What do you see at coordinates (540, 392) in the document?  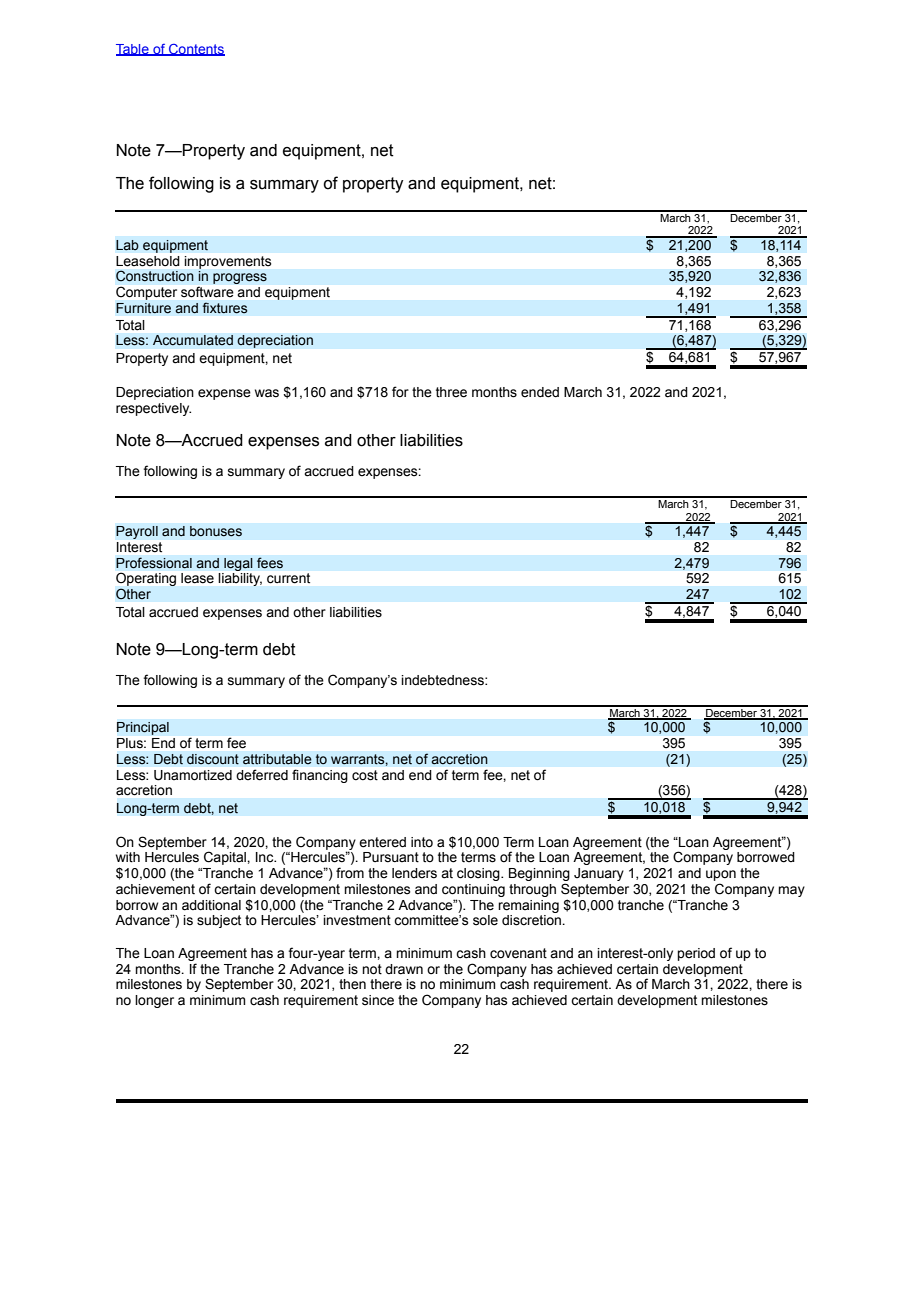 I see `ended` at bounding box center [540, 392].
